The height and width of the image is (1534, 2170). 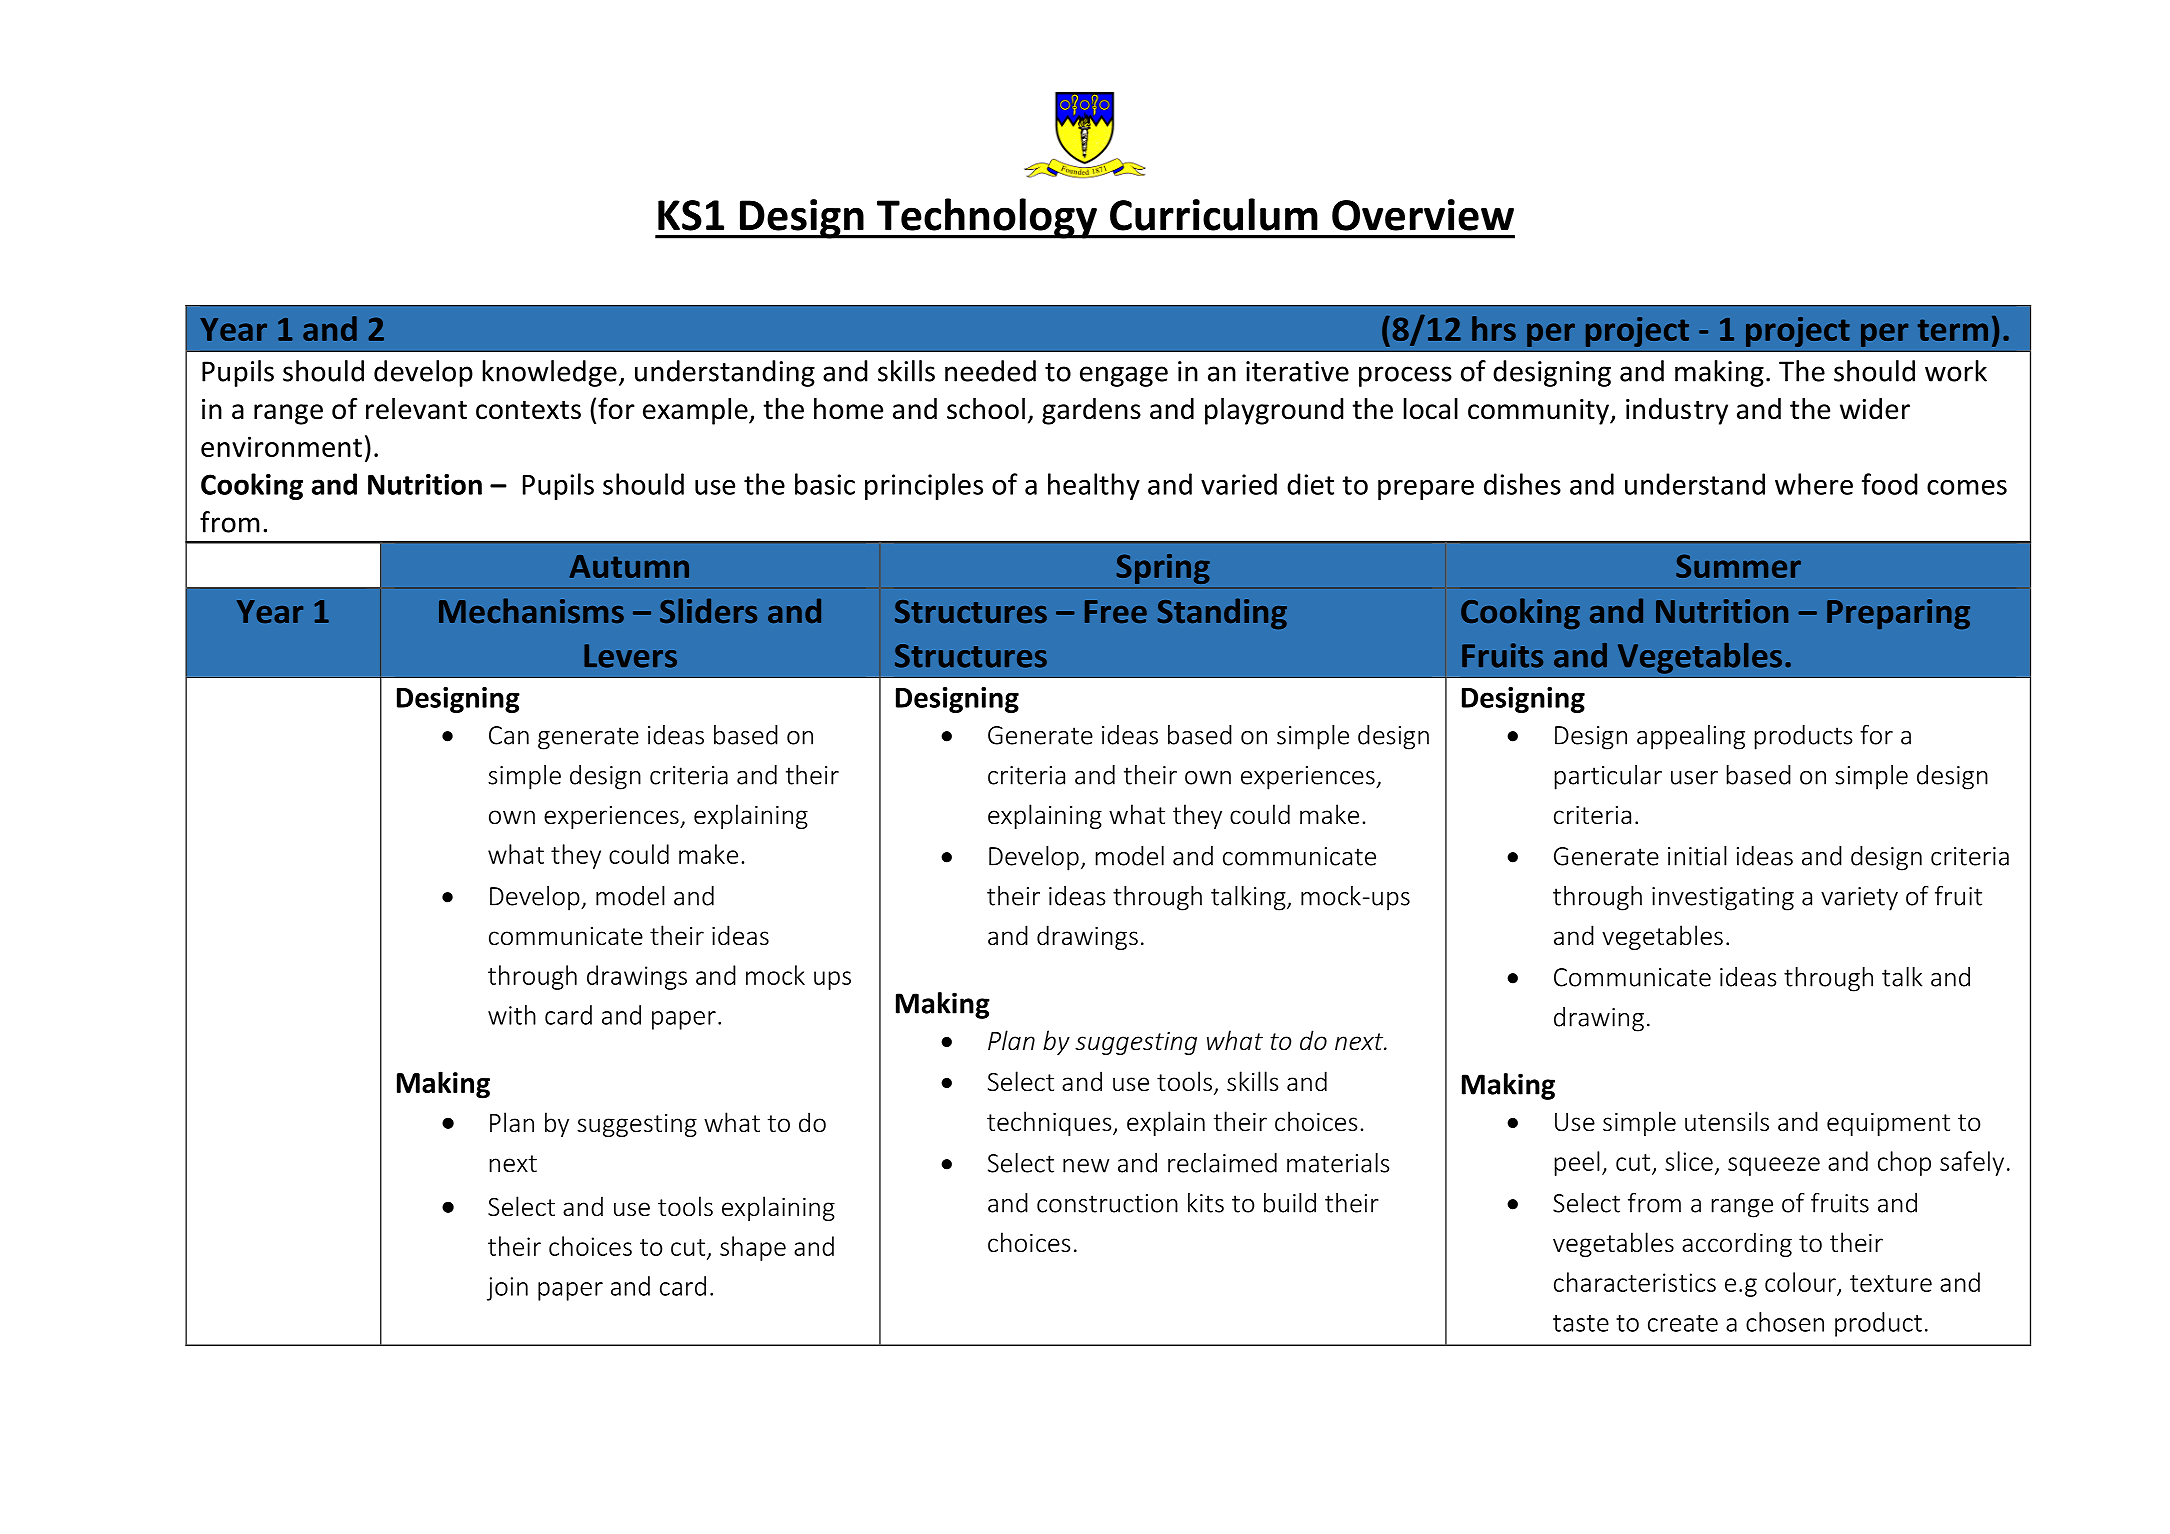 What do you see at coordinates (509, 735) in the image?
I see `Can` at bounding box center [509, 735].
